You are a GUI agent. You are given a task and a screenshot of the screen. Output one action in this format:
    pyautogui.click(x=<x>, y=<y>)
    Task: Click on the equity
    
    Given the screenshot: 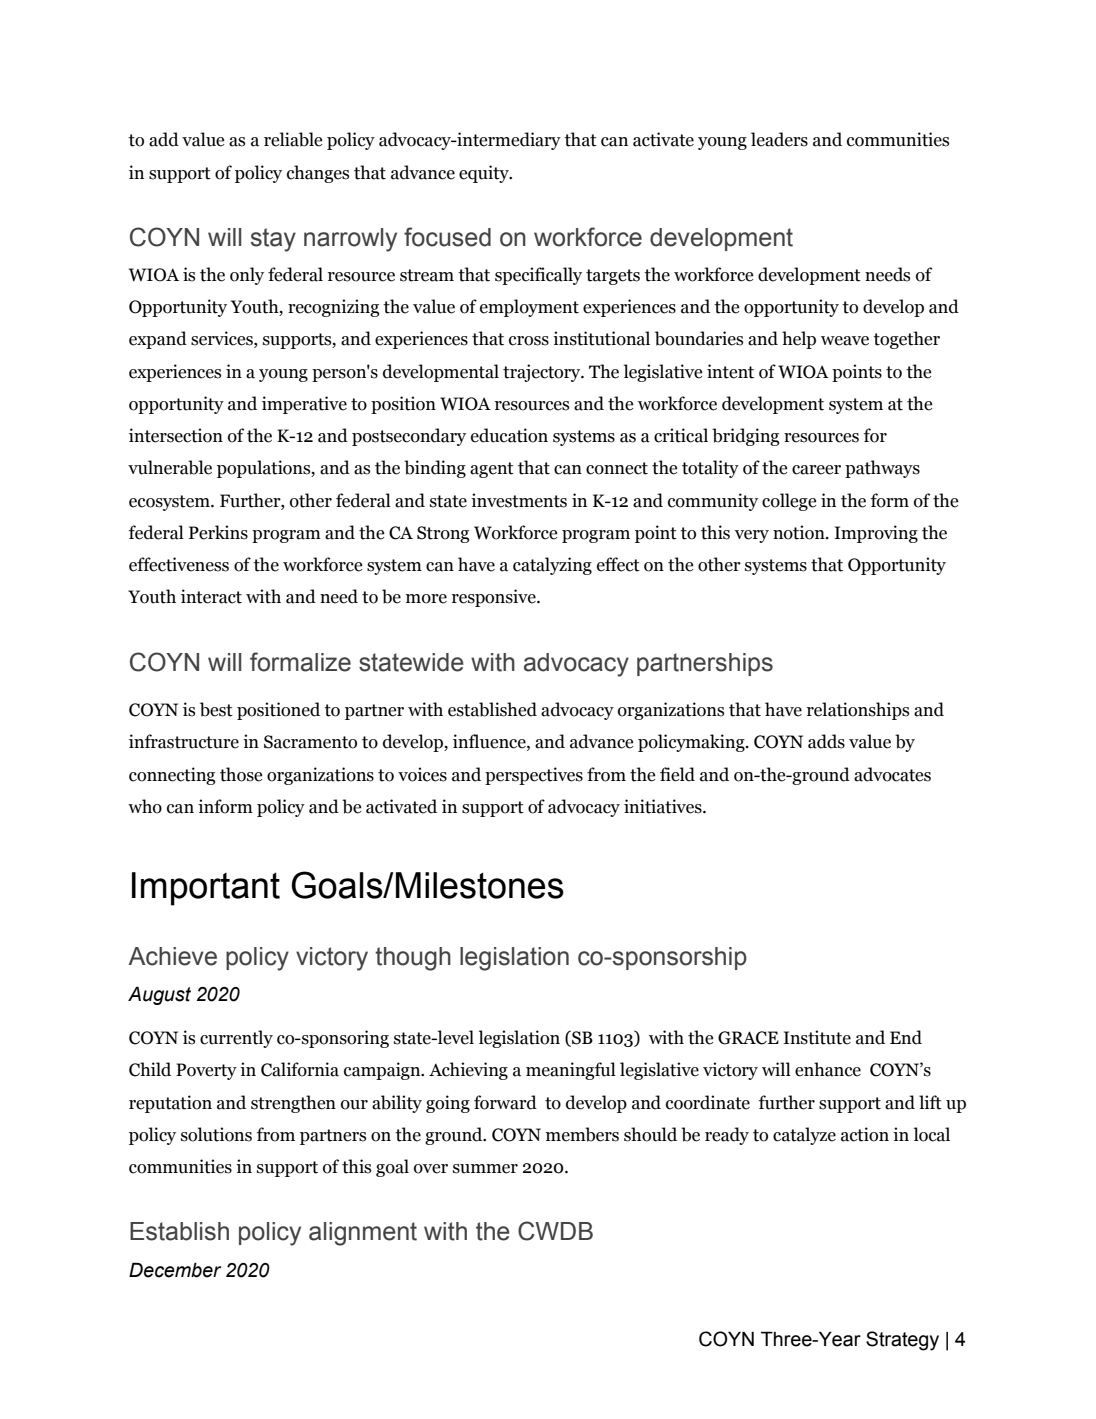 What is the action you would take?
    pyautogui.click(x=485, y=174)
